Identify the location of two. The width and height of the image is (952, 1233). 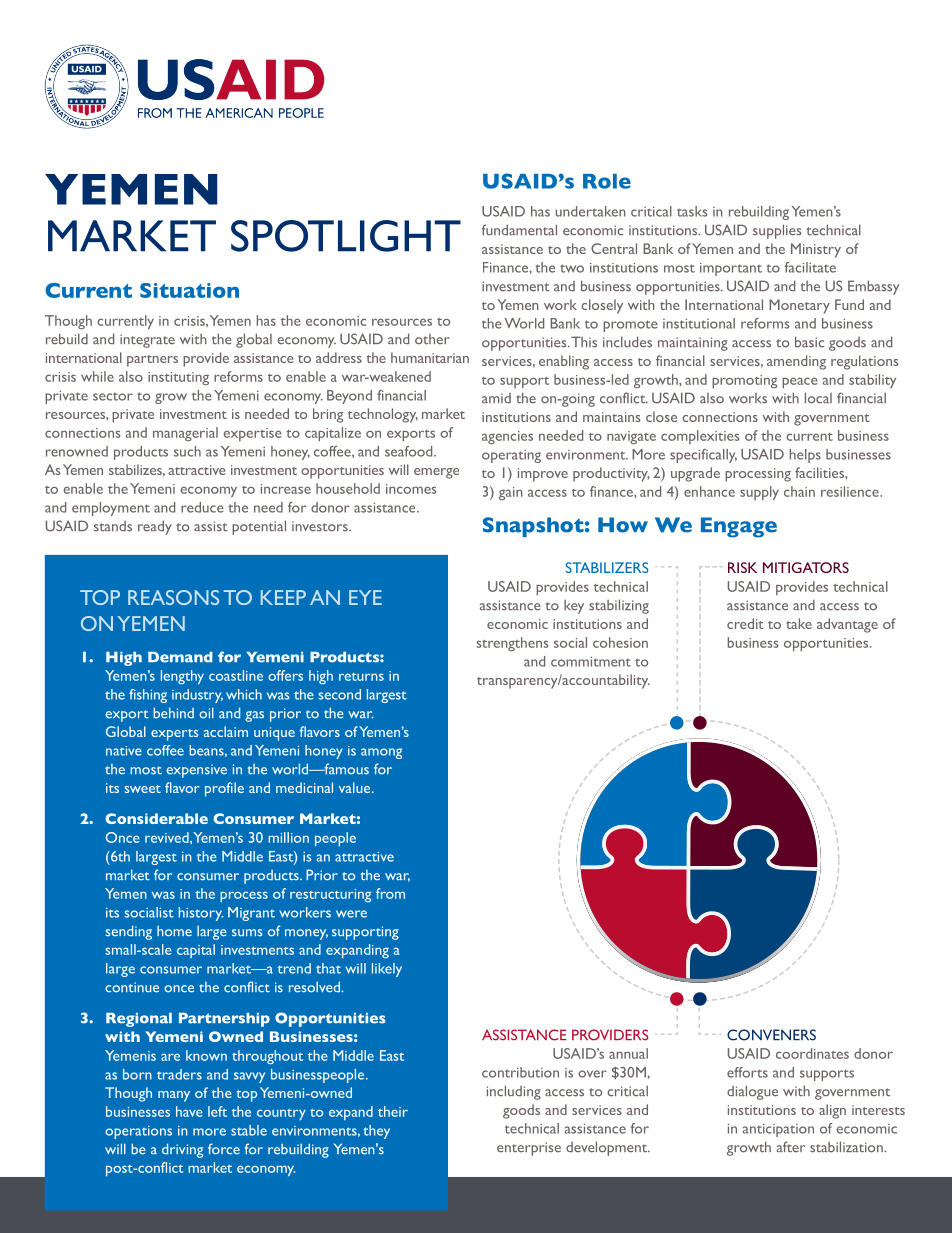
(572, 268).
